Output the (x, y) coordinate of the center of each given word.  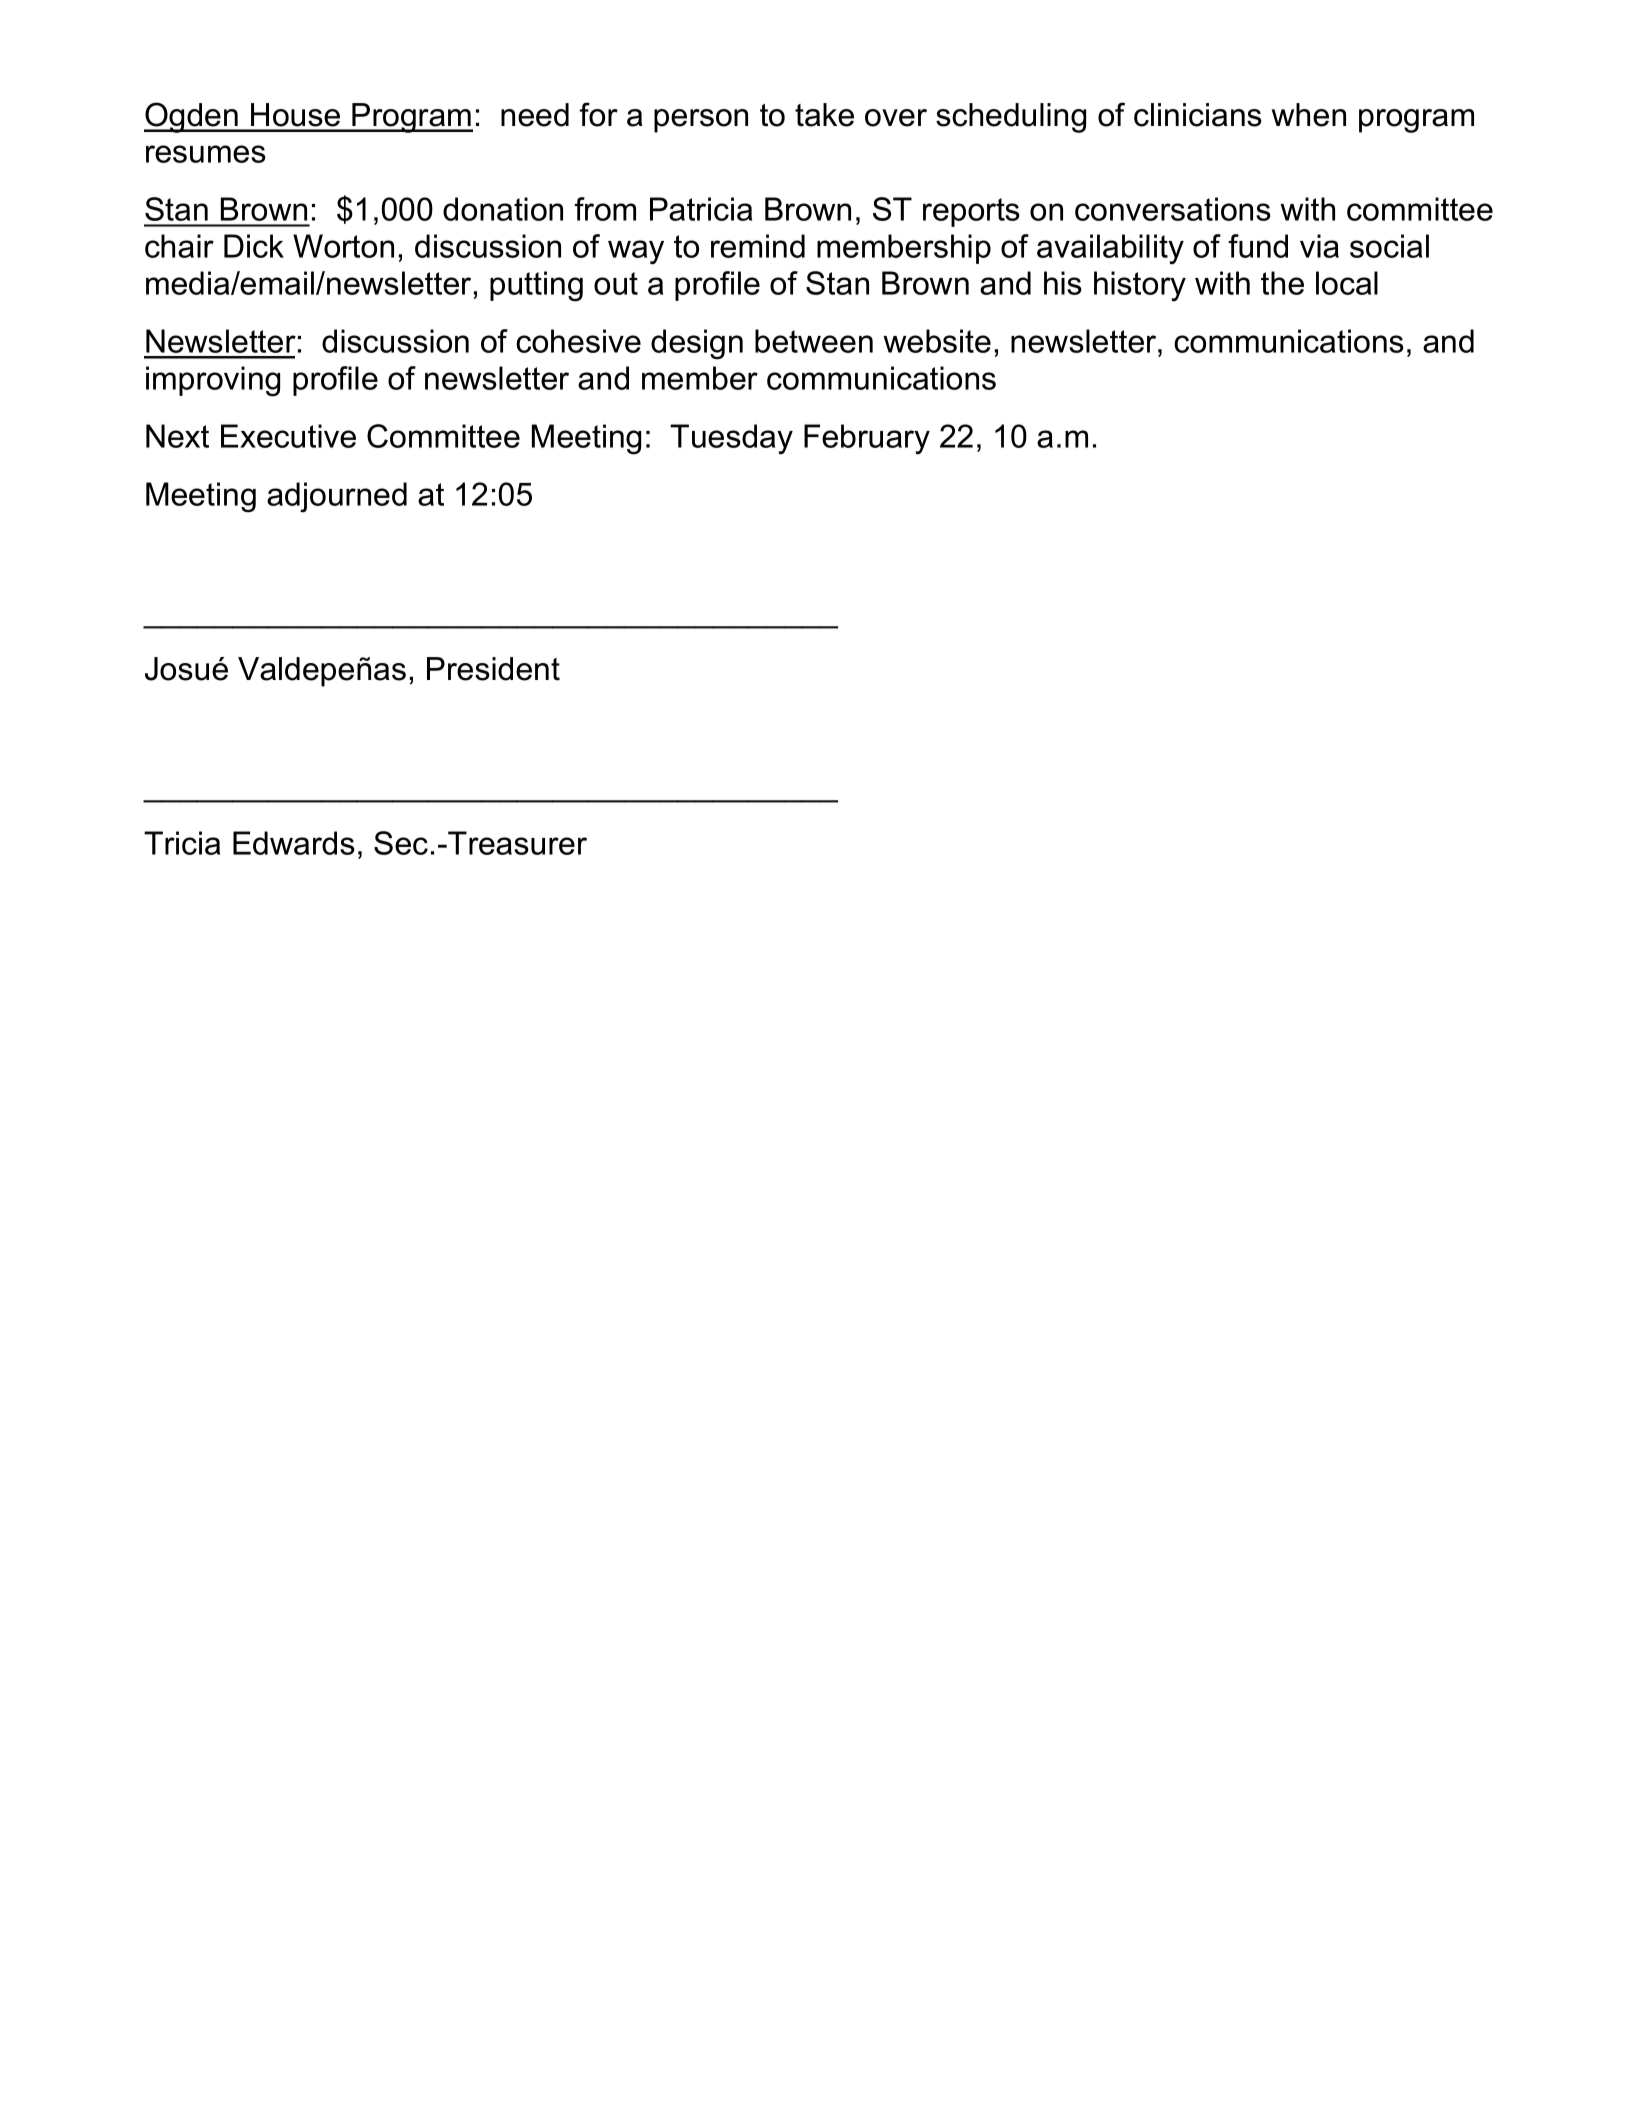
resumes (206, 154)
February (867, 439)
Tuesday (731, 439)
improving (213, 381)
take (824, 115)
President (493, 669)
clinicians (1198, 115)
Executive (288, 436)
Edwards (294, 843)
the (1282, 283)
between (814, 341)
